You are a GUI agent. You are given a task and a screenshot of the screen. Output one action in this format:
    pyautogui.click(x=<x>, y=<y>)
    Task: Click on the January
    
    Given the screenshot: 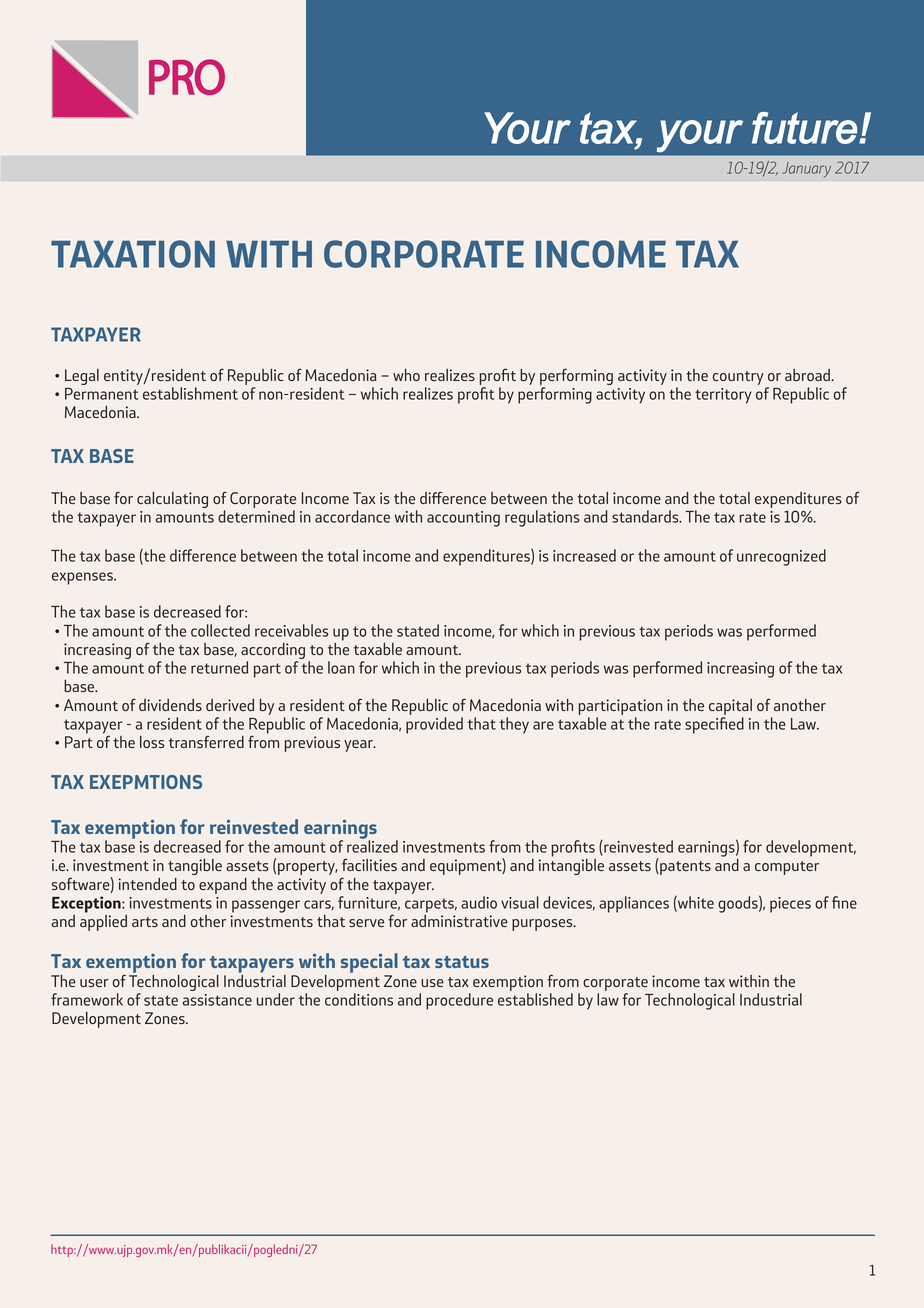 What is the action you would take?
    pyautogui.click(x=806, y=170)
